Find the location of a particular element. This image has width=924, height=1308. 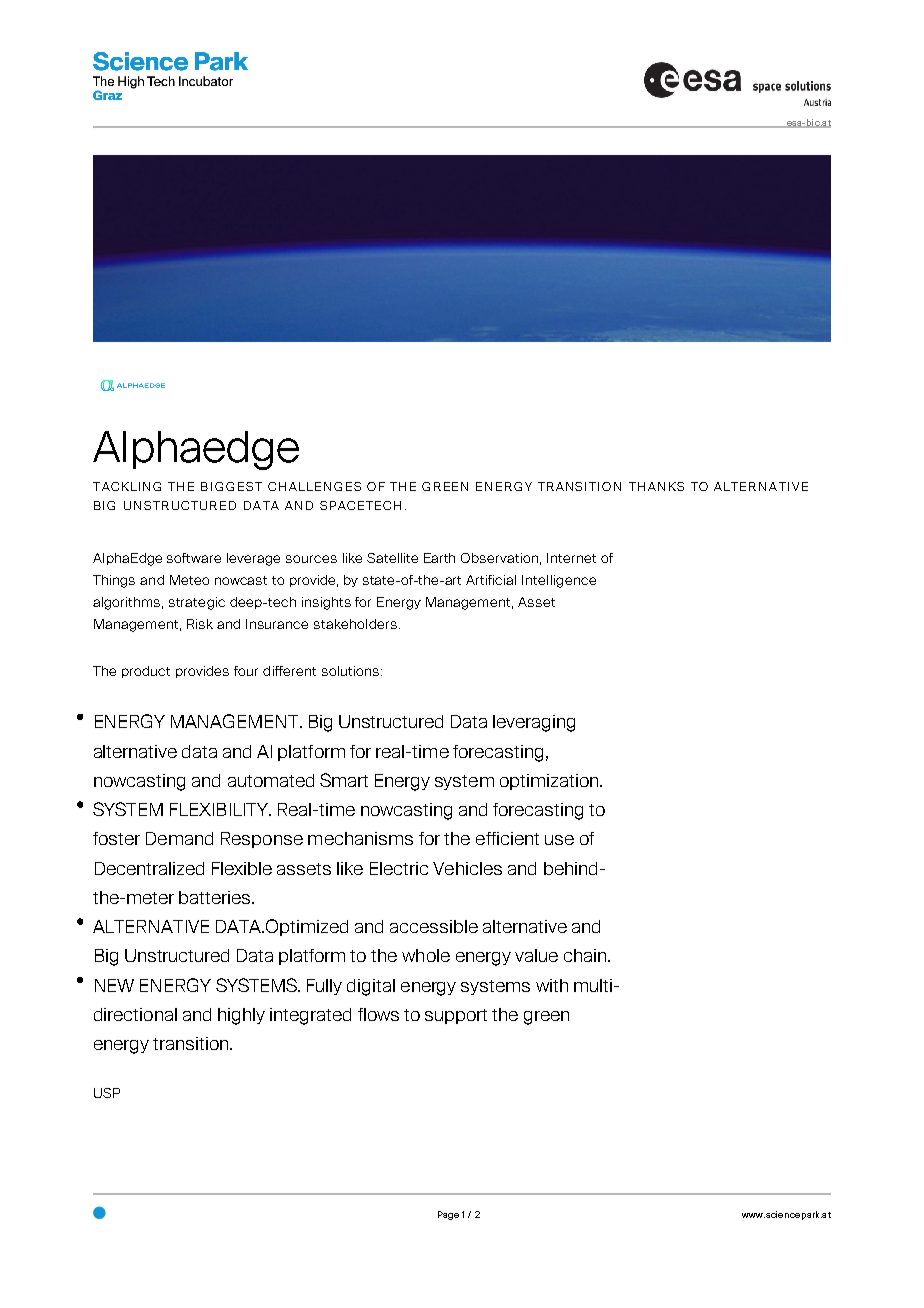

Page is located at coordinates (448, 1215).
